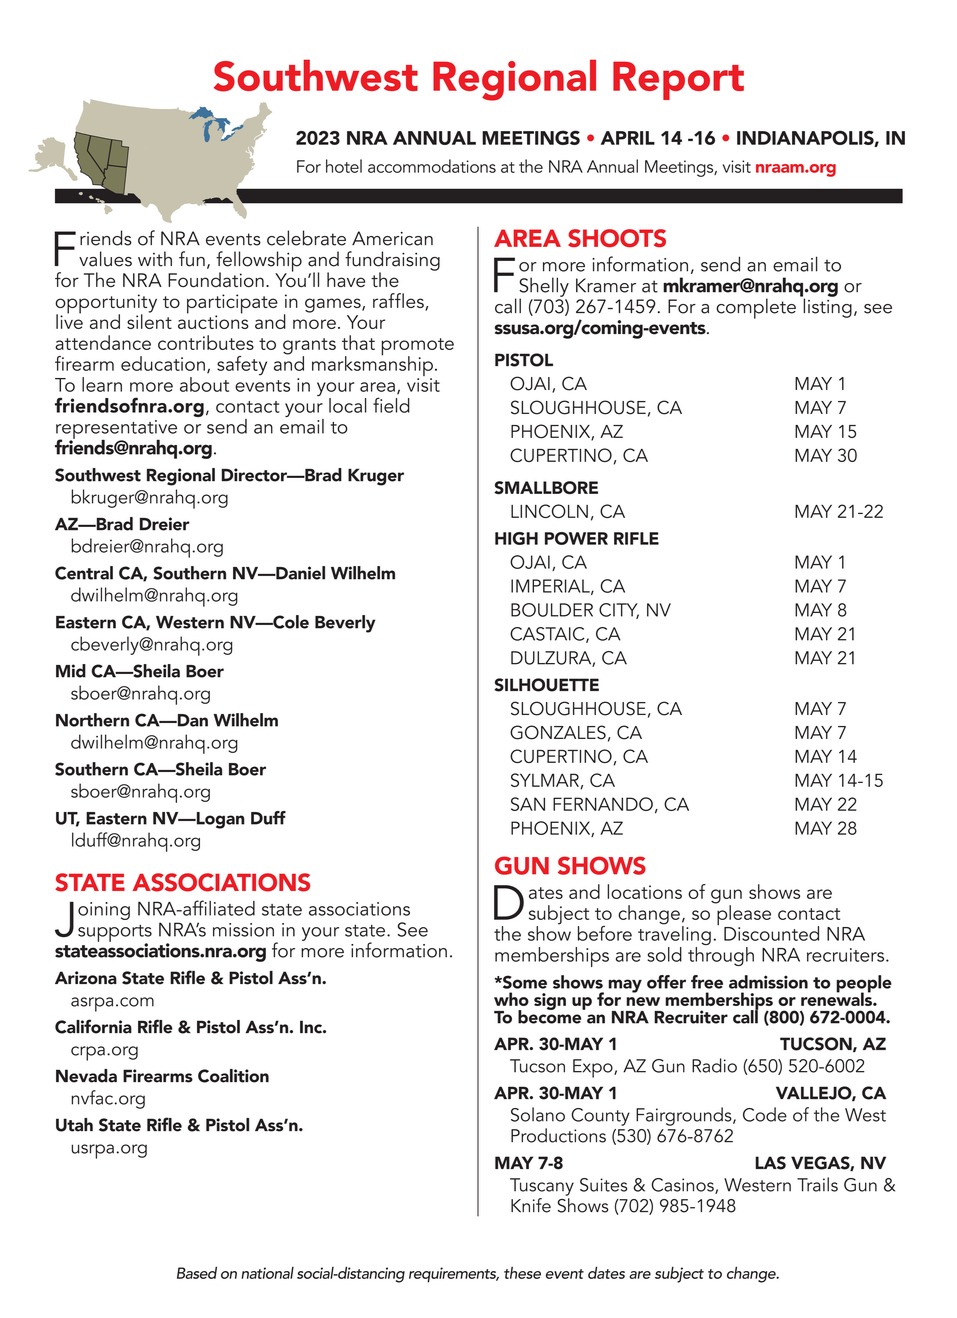 The height and width of the document is (1318, 957). What do you see at coordinates (197, 1273) in the document?
I see `Based` at bounding box center [197, 1273].
